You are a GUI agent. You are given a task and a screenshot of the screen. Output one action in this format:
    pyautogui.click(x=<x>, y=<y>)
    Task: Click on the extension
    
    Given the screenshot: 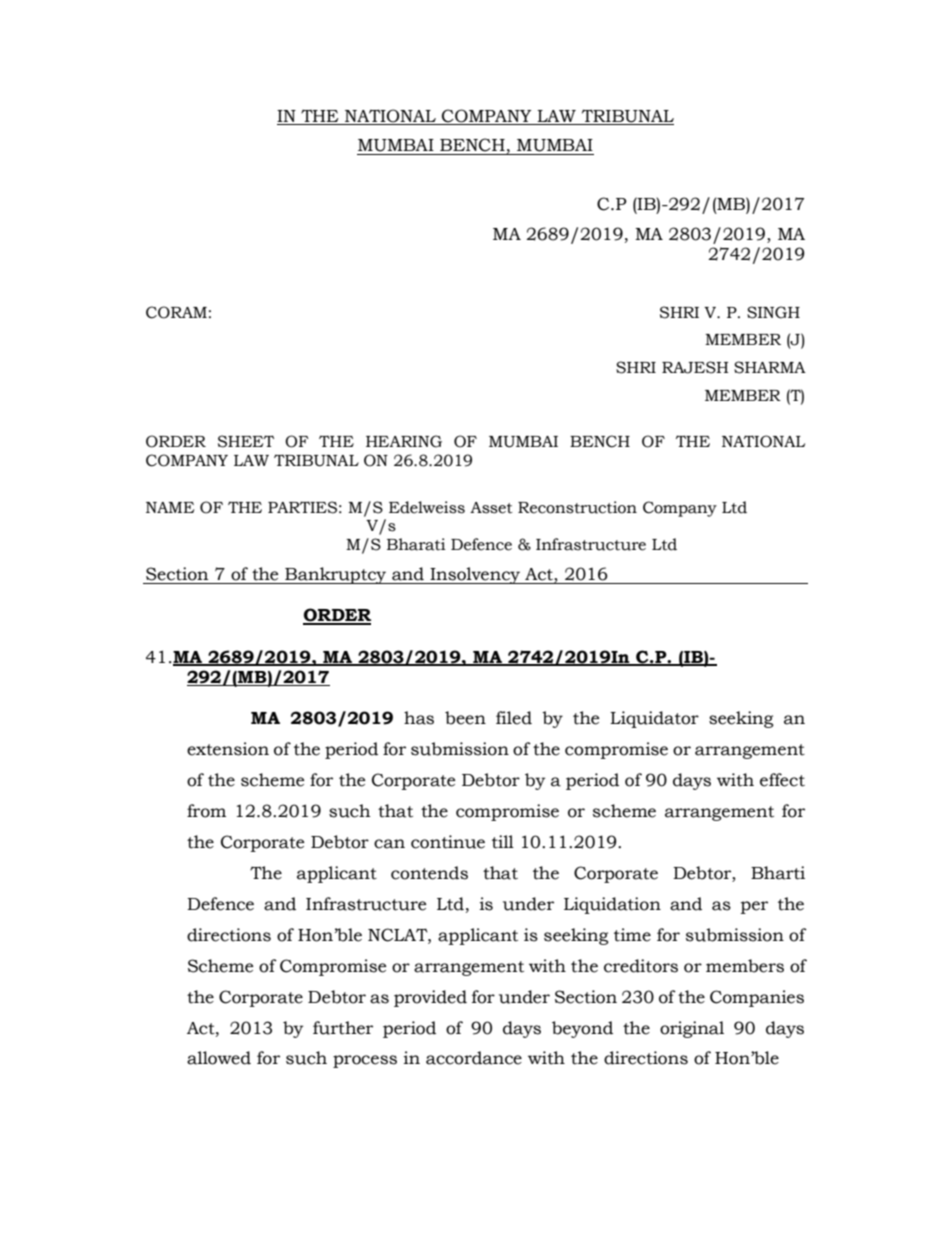 What is the action you would take?
    pyautogui.click(x=228, y=749)
